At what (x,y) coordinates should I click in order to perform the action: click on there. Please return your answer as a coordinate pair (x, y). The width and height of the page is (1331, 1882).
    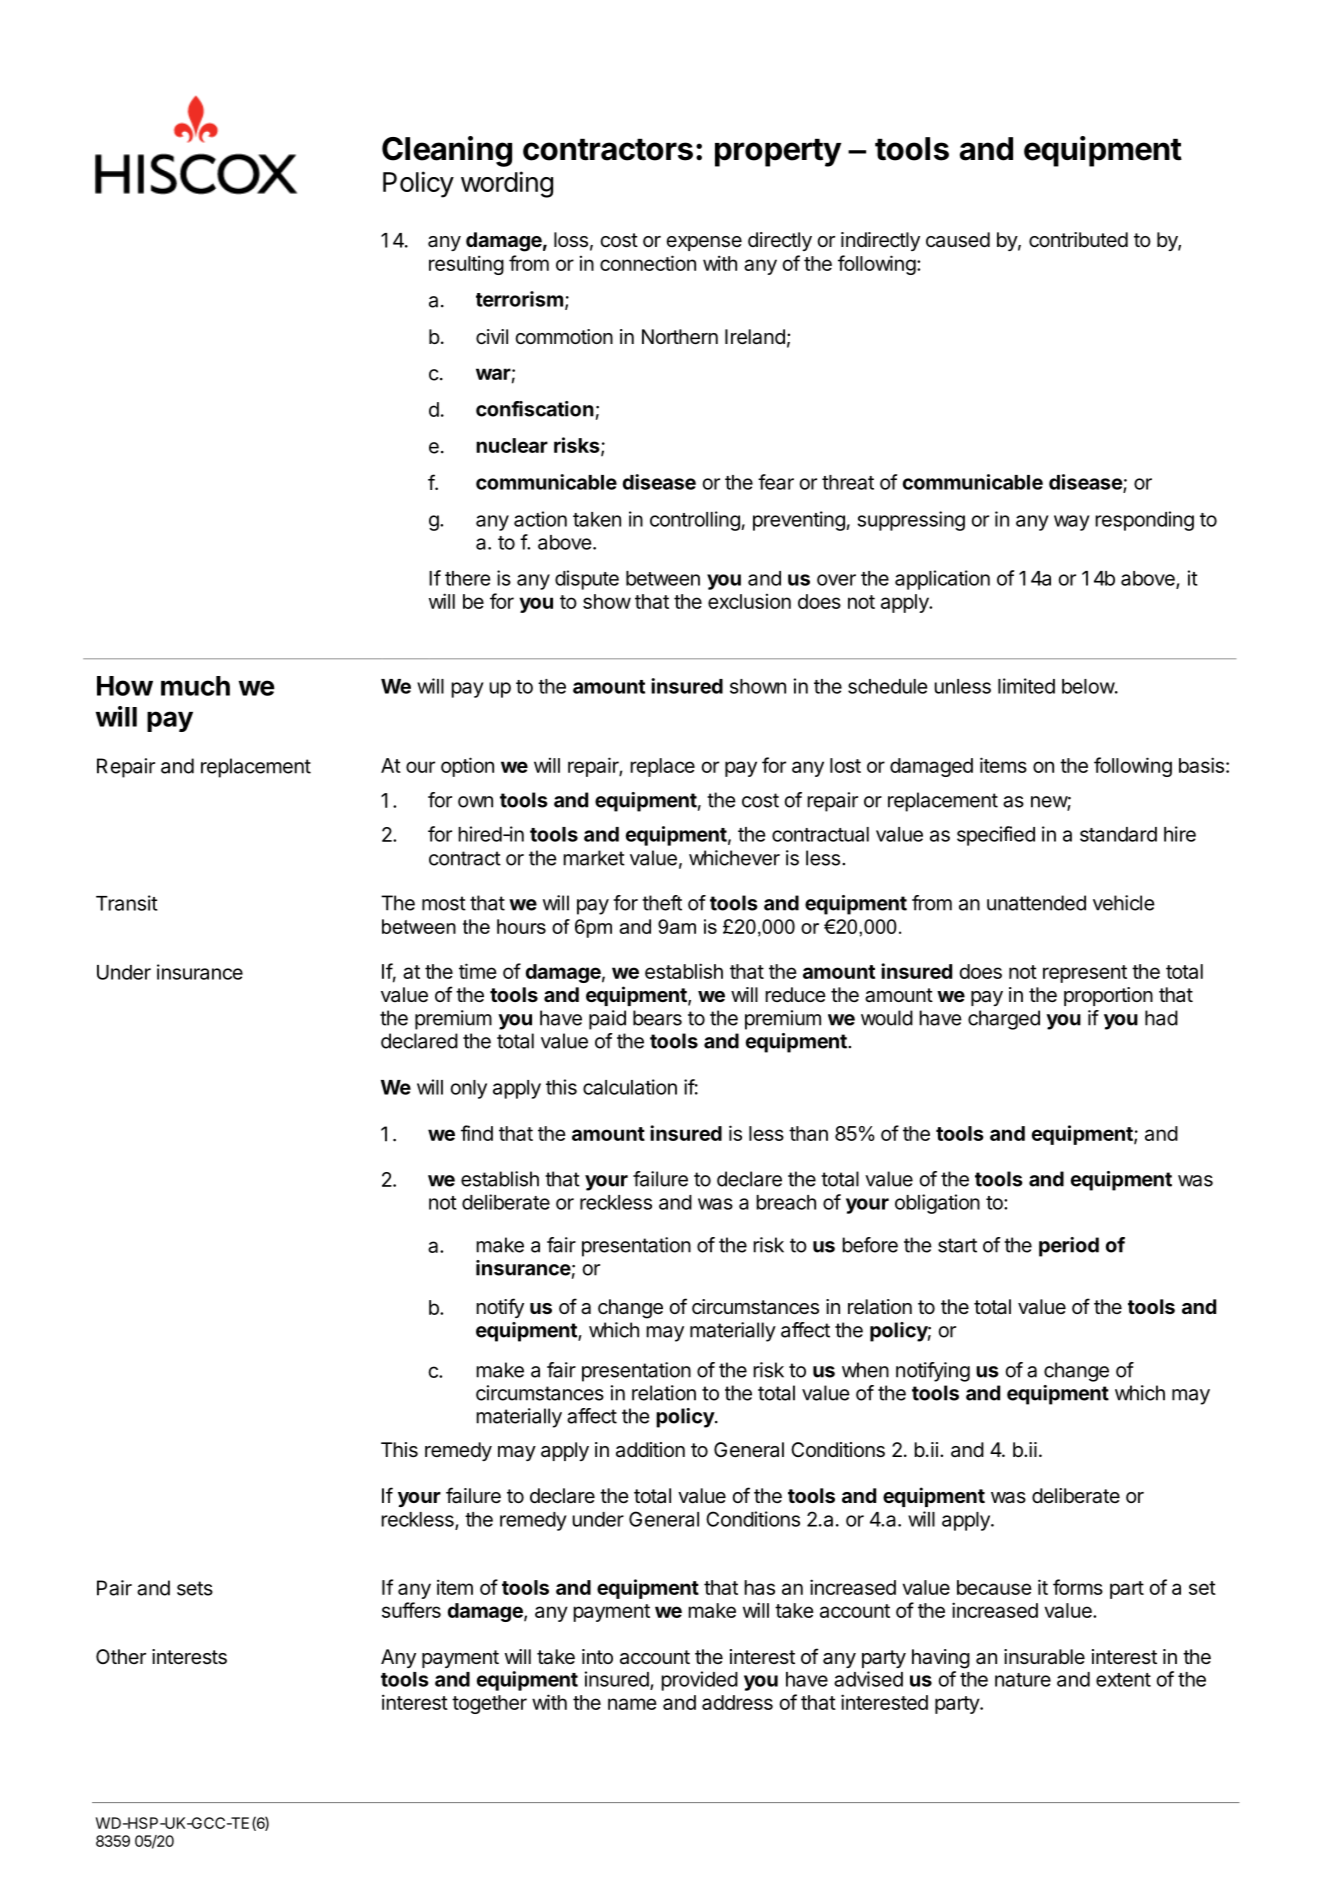
    Looking at the image, I should click on (467, 578).
